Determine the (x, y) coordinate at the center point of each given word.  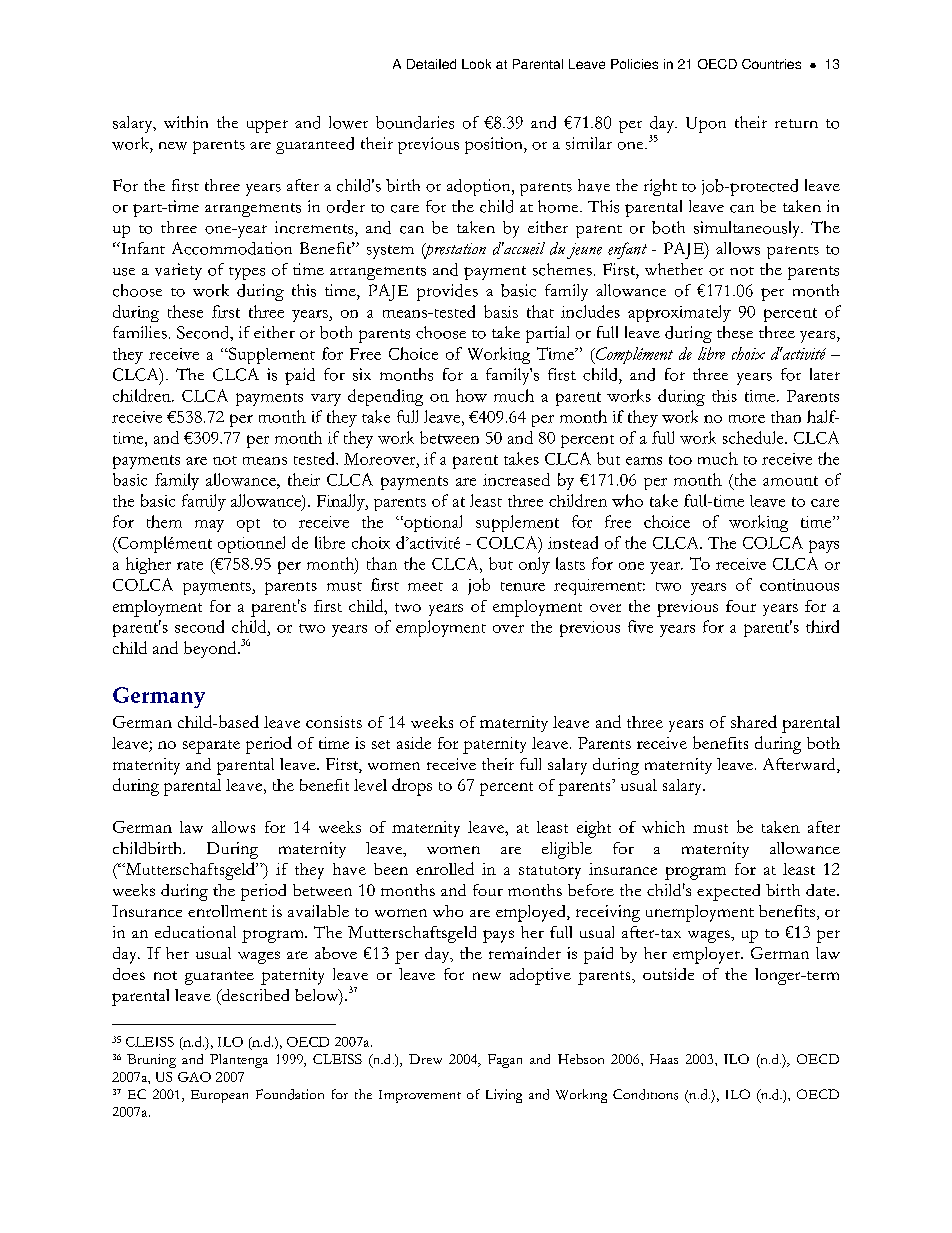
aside (414, 743)
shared (754, 721)
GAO (194, 1077)
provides (447, 292)
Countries (771, 64)
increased (516, 479)
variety (178, 271)
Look (476, 64)
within (186, 122)
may (209, 526)
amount (790, 481)
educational (195, 932)
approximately (679, 313)
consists (334, 722)
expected (728, 892)
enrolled (445, 868)
